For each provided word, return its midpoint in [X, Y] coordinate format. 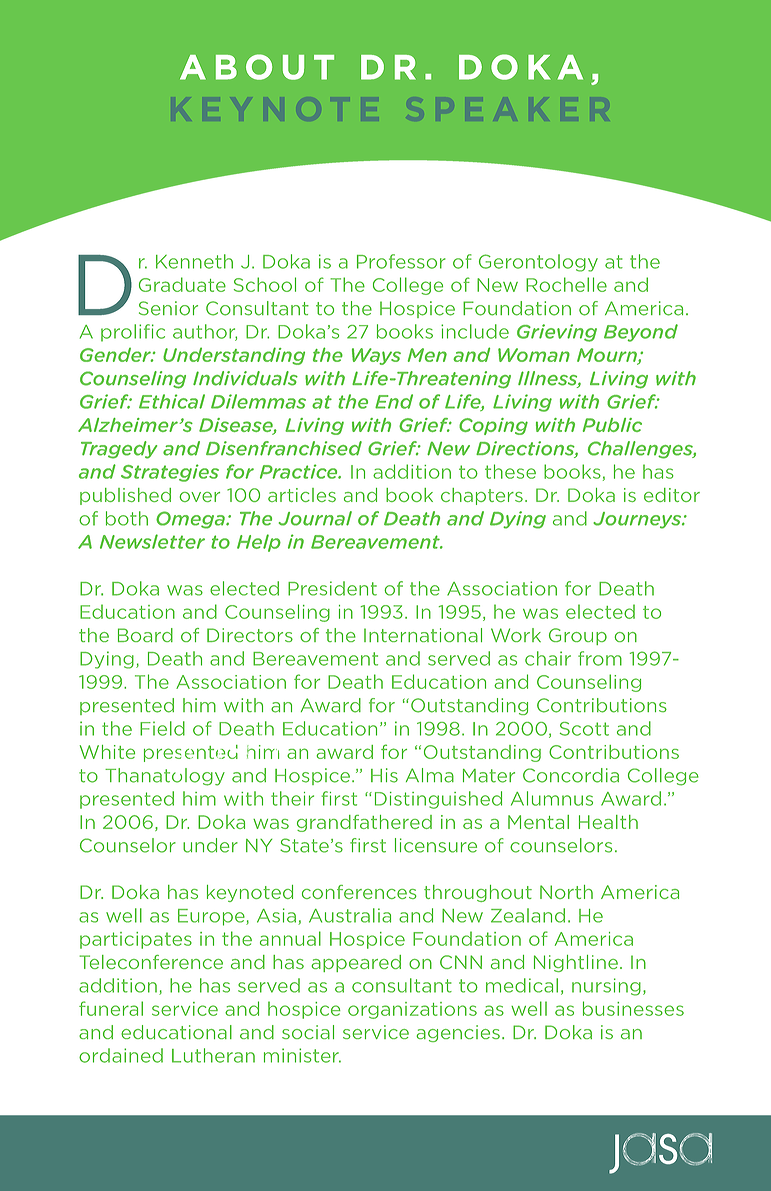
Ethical [172, 401]
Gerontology [538, 263]
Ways [376, 356]
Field [162, 728]
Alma [430, 775]
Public [612, 425]
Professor [401, 261]
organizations [412, 1010]
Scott [584, 729]
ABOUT [257, 67]
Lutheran [213, 1055]
